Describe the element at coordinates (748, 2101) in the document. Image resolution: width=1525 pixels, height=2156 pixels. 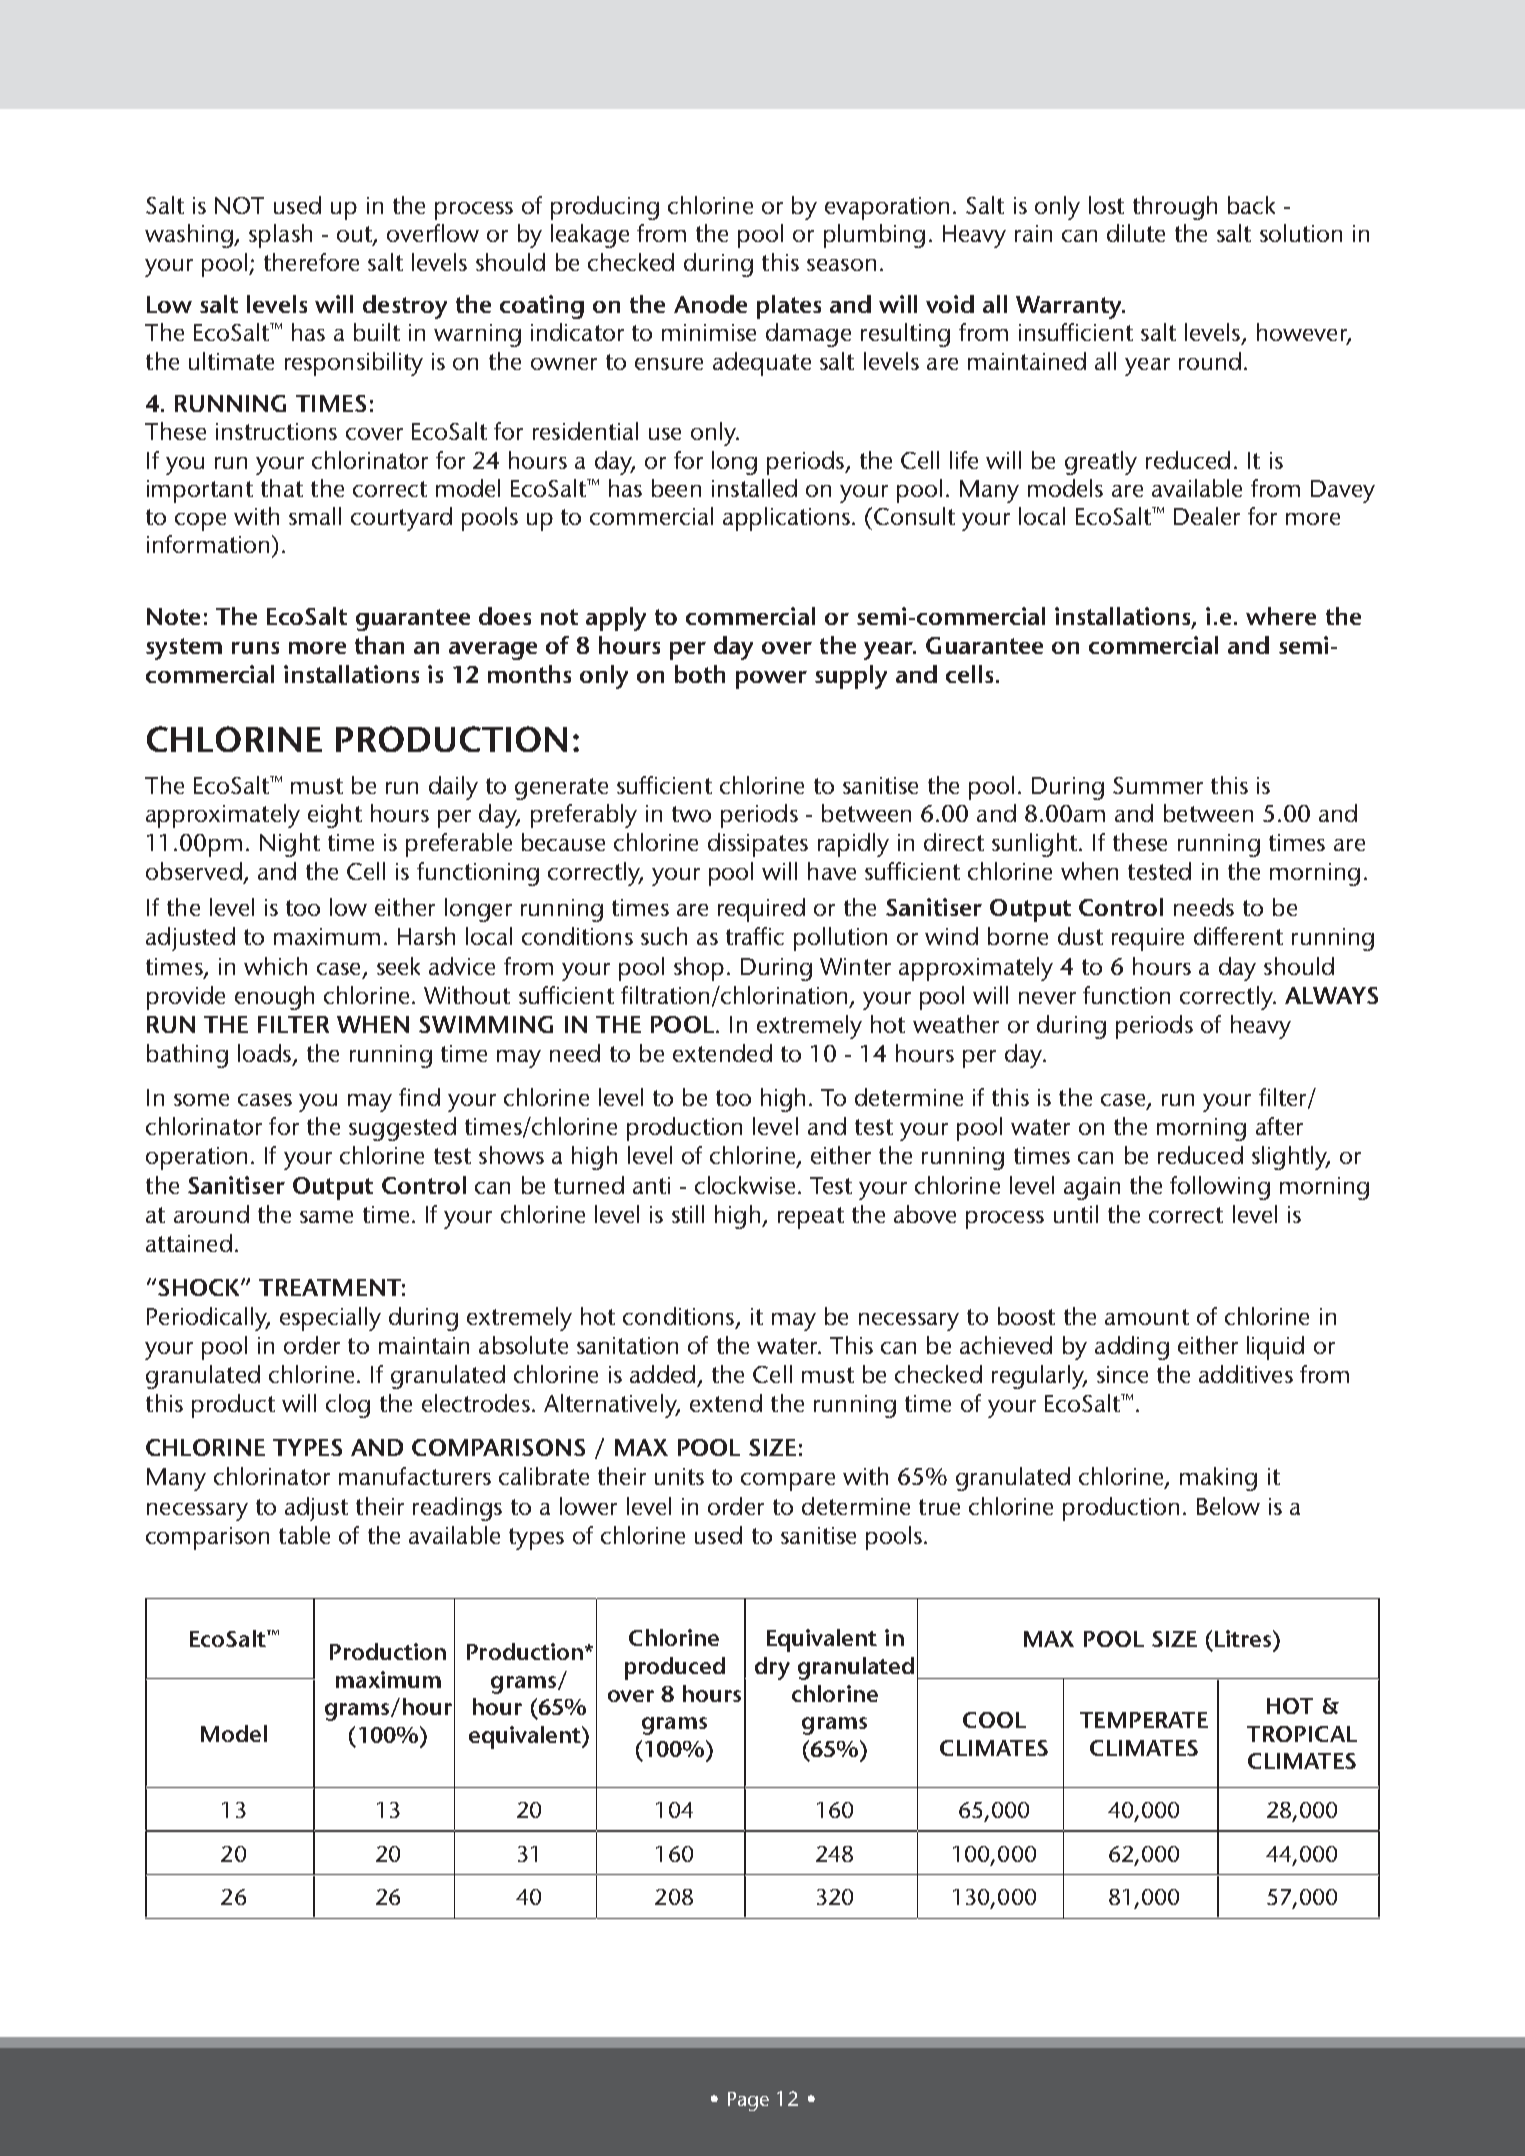
I see `Page` at that location.
